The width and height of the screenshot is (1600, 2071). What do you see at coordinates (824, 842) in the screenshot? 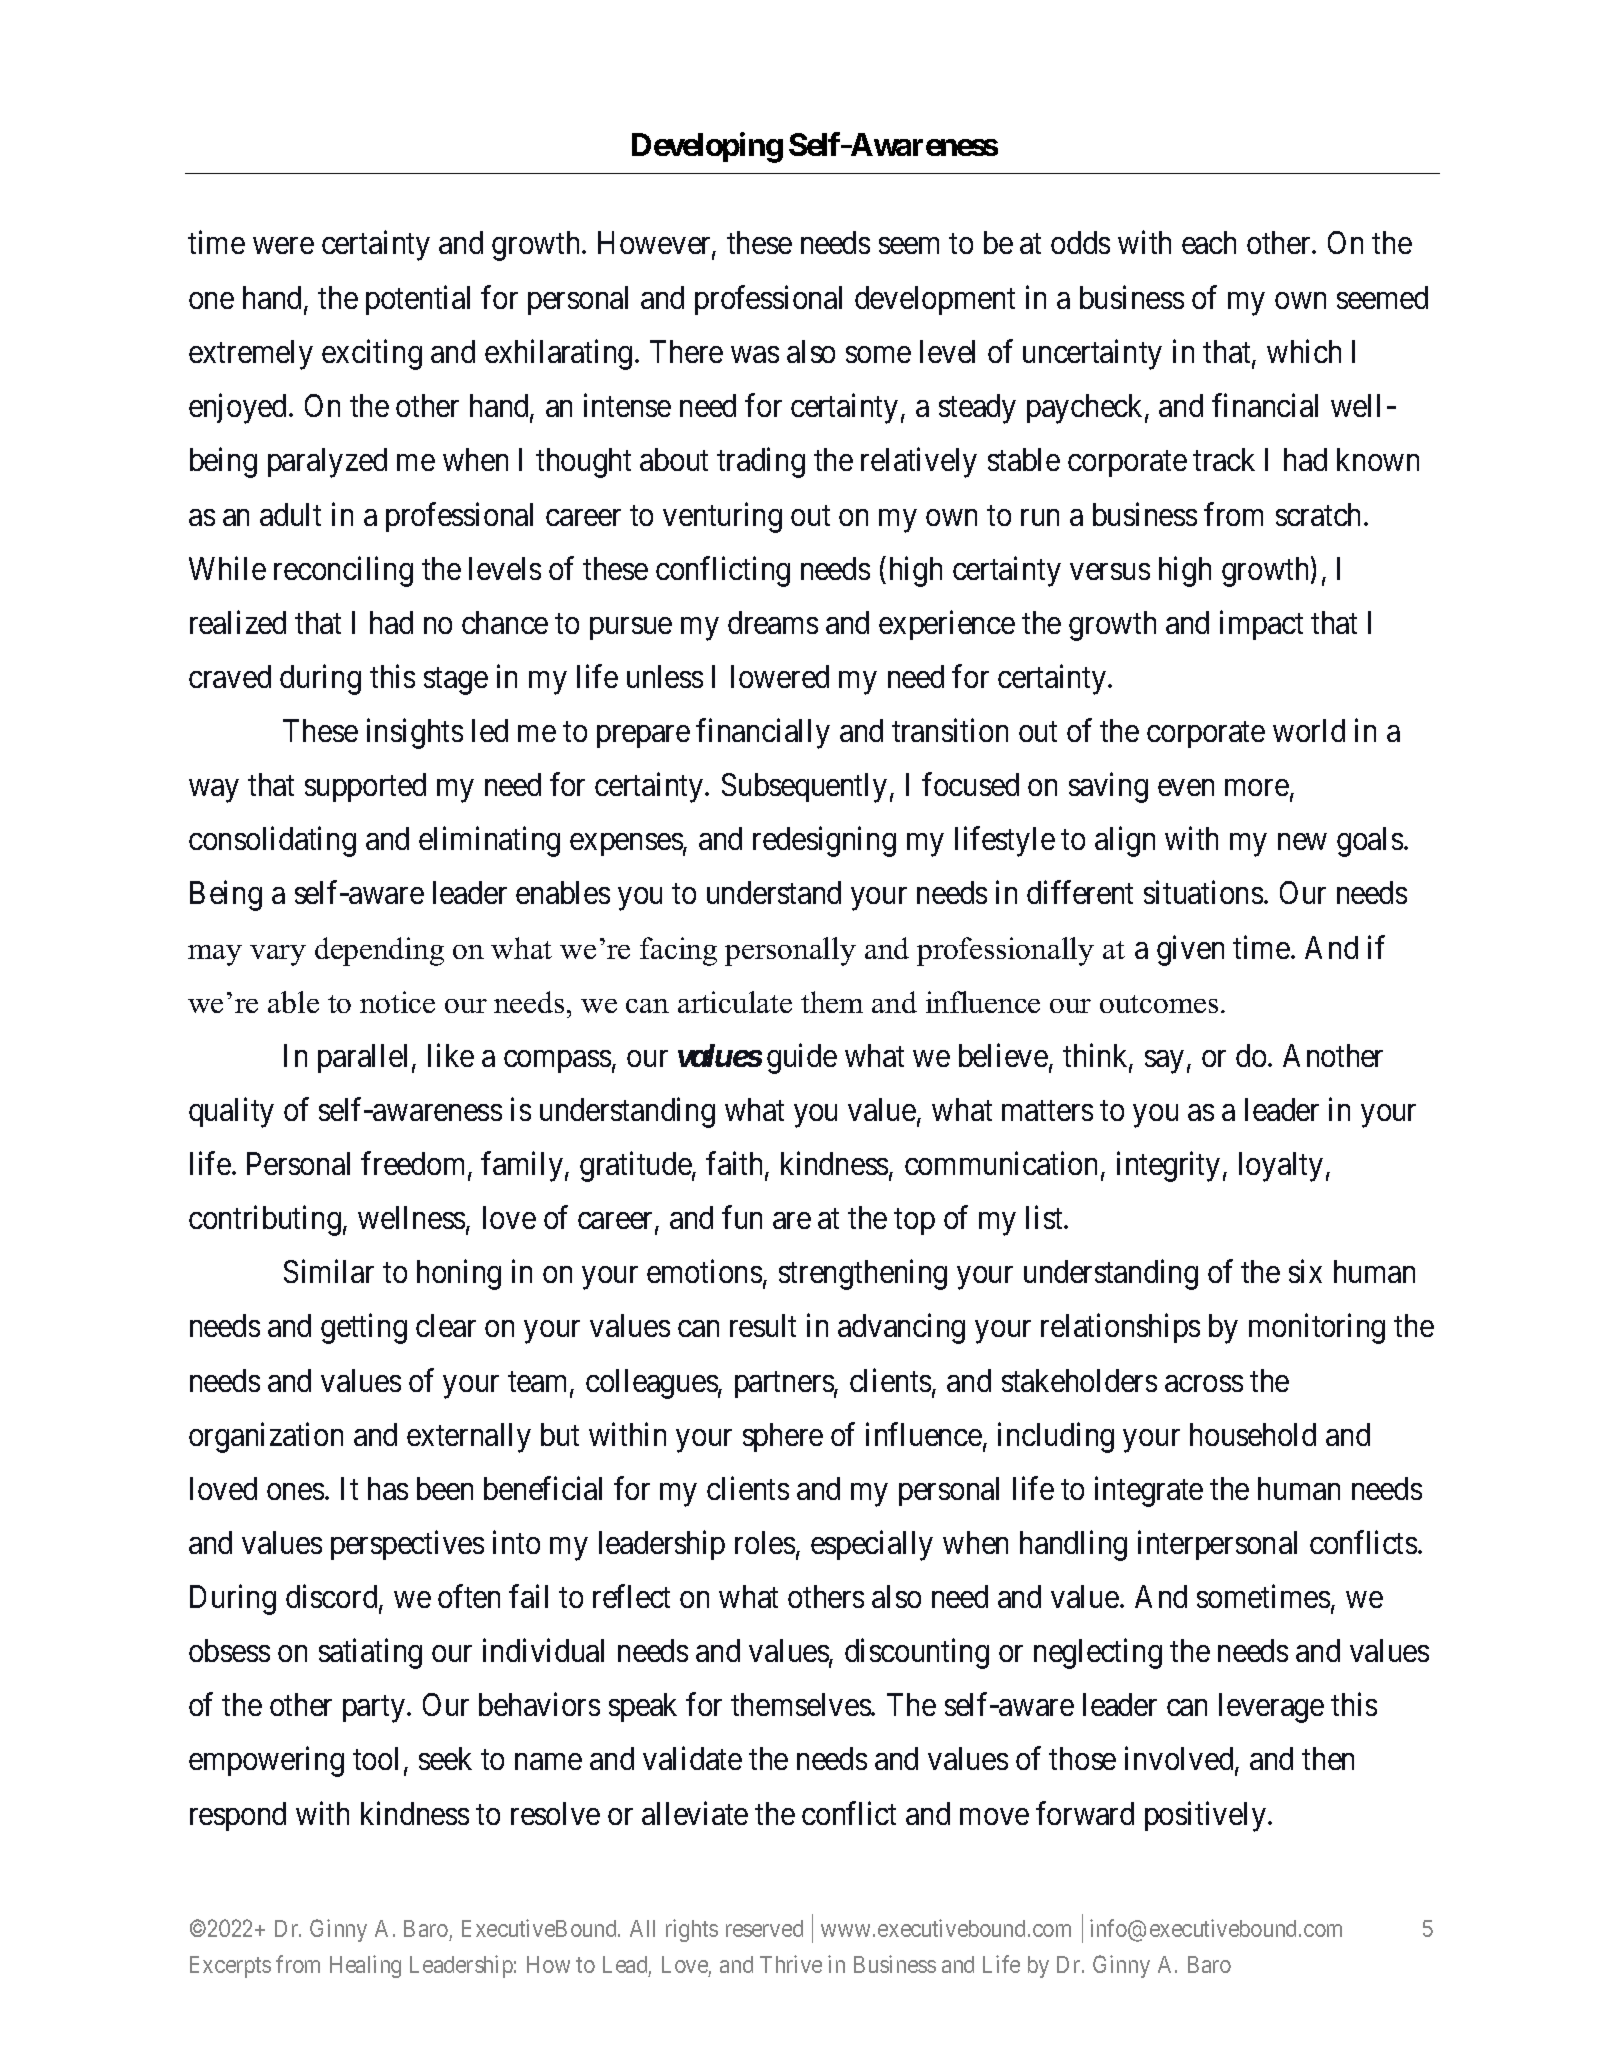
I see `redesigning` at bounding box center [824, 842].
